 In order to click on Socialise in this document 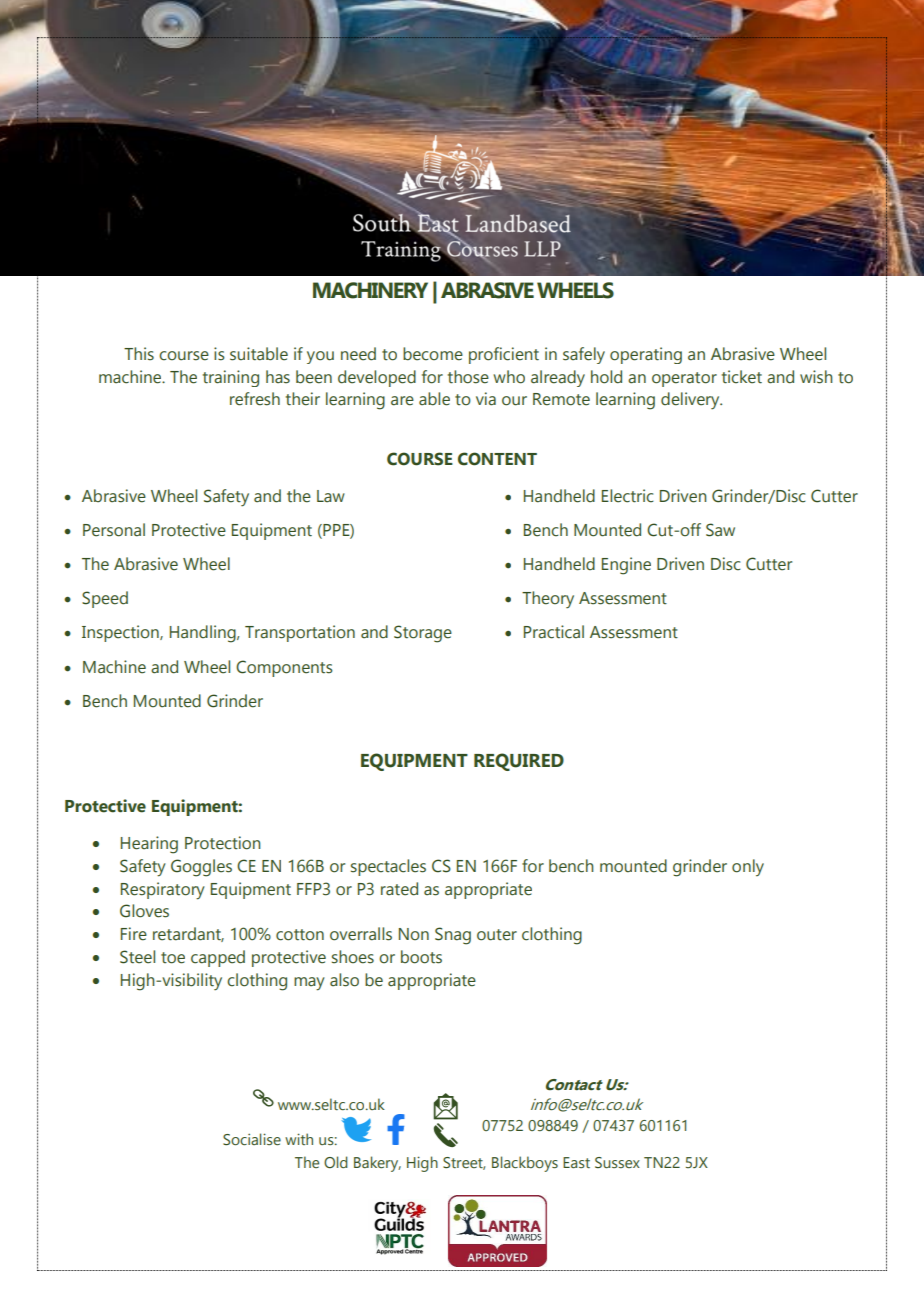, I will do `click(252, 1139)`.
